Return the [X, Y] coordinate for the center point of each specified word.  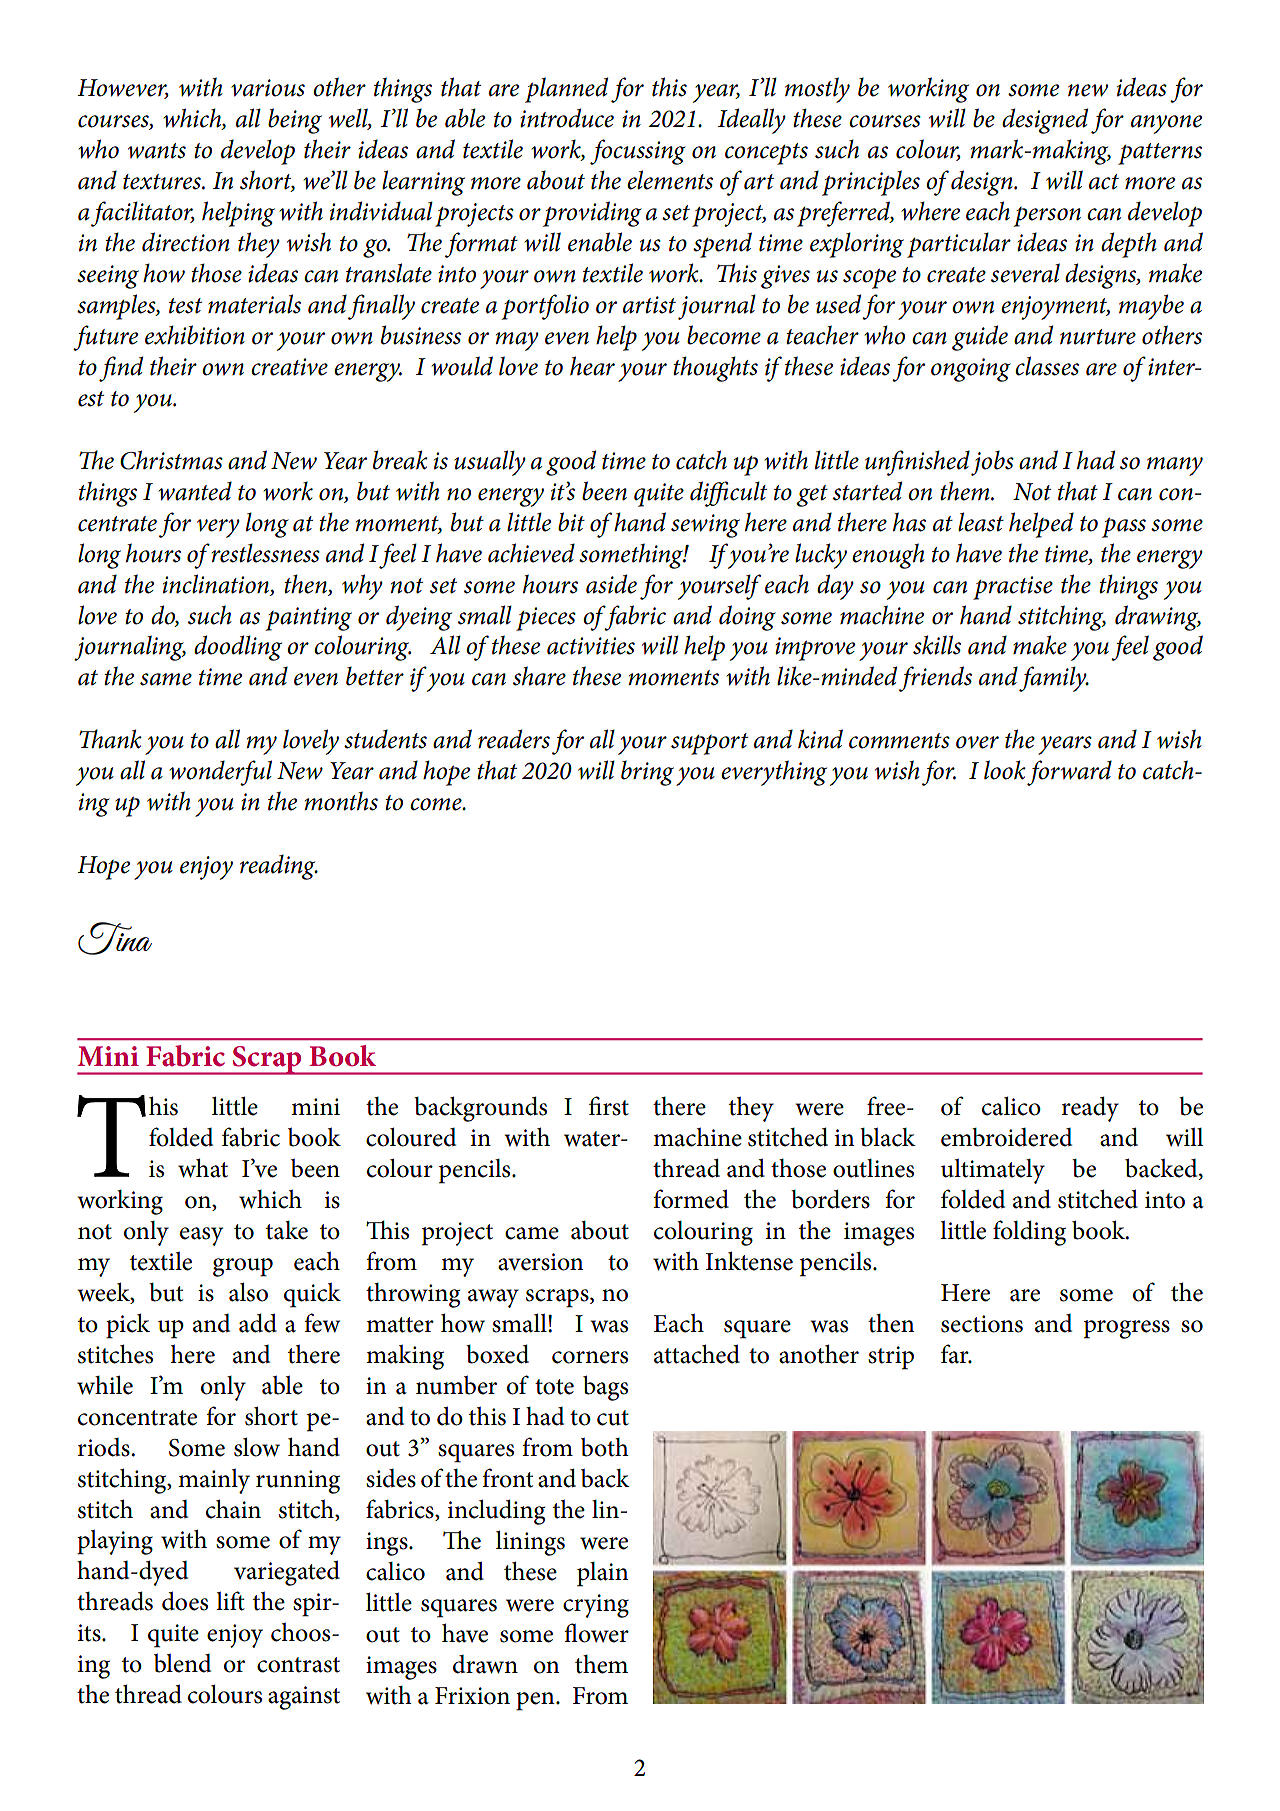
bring [647, 773]
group [243, 1267]
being [295, 121]
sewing [705, 526]
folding [1029, 1233]
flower [596, 1633]
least [981, 522]
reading [279, 867]
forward [1069, 773]
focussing [638, 152]
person [1047, 217]
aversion [541, 1262]
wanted [195, 491]
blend [182, 1663]
